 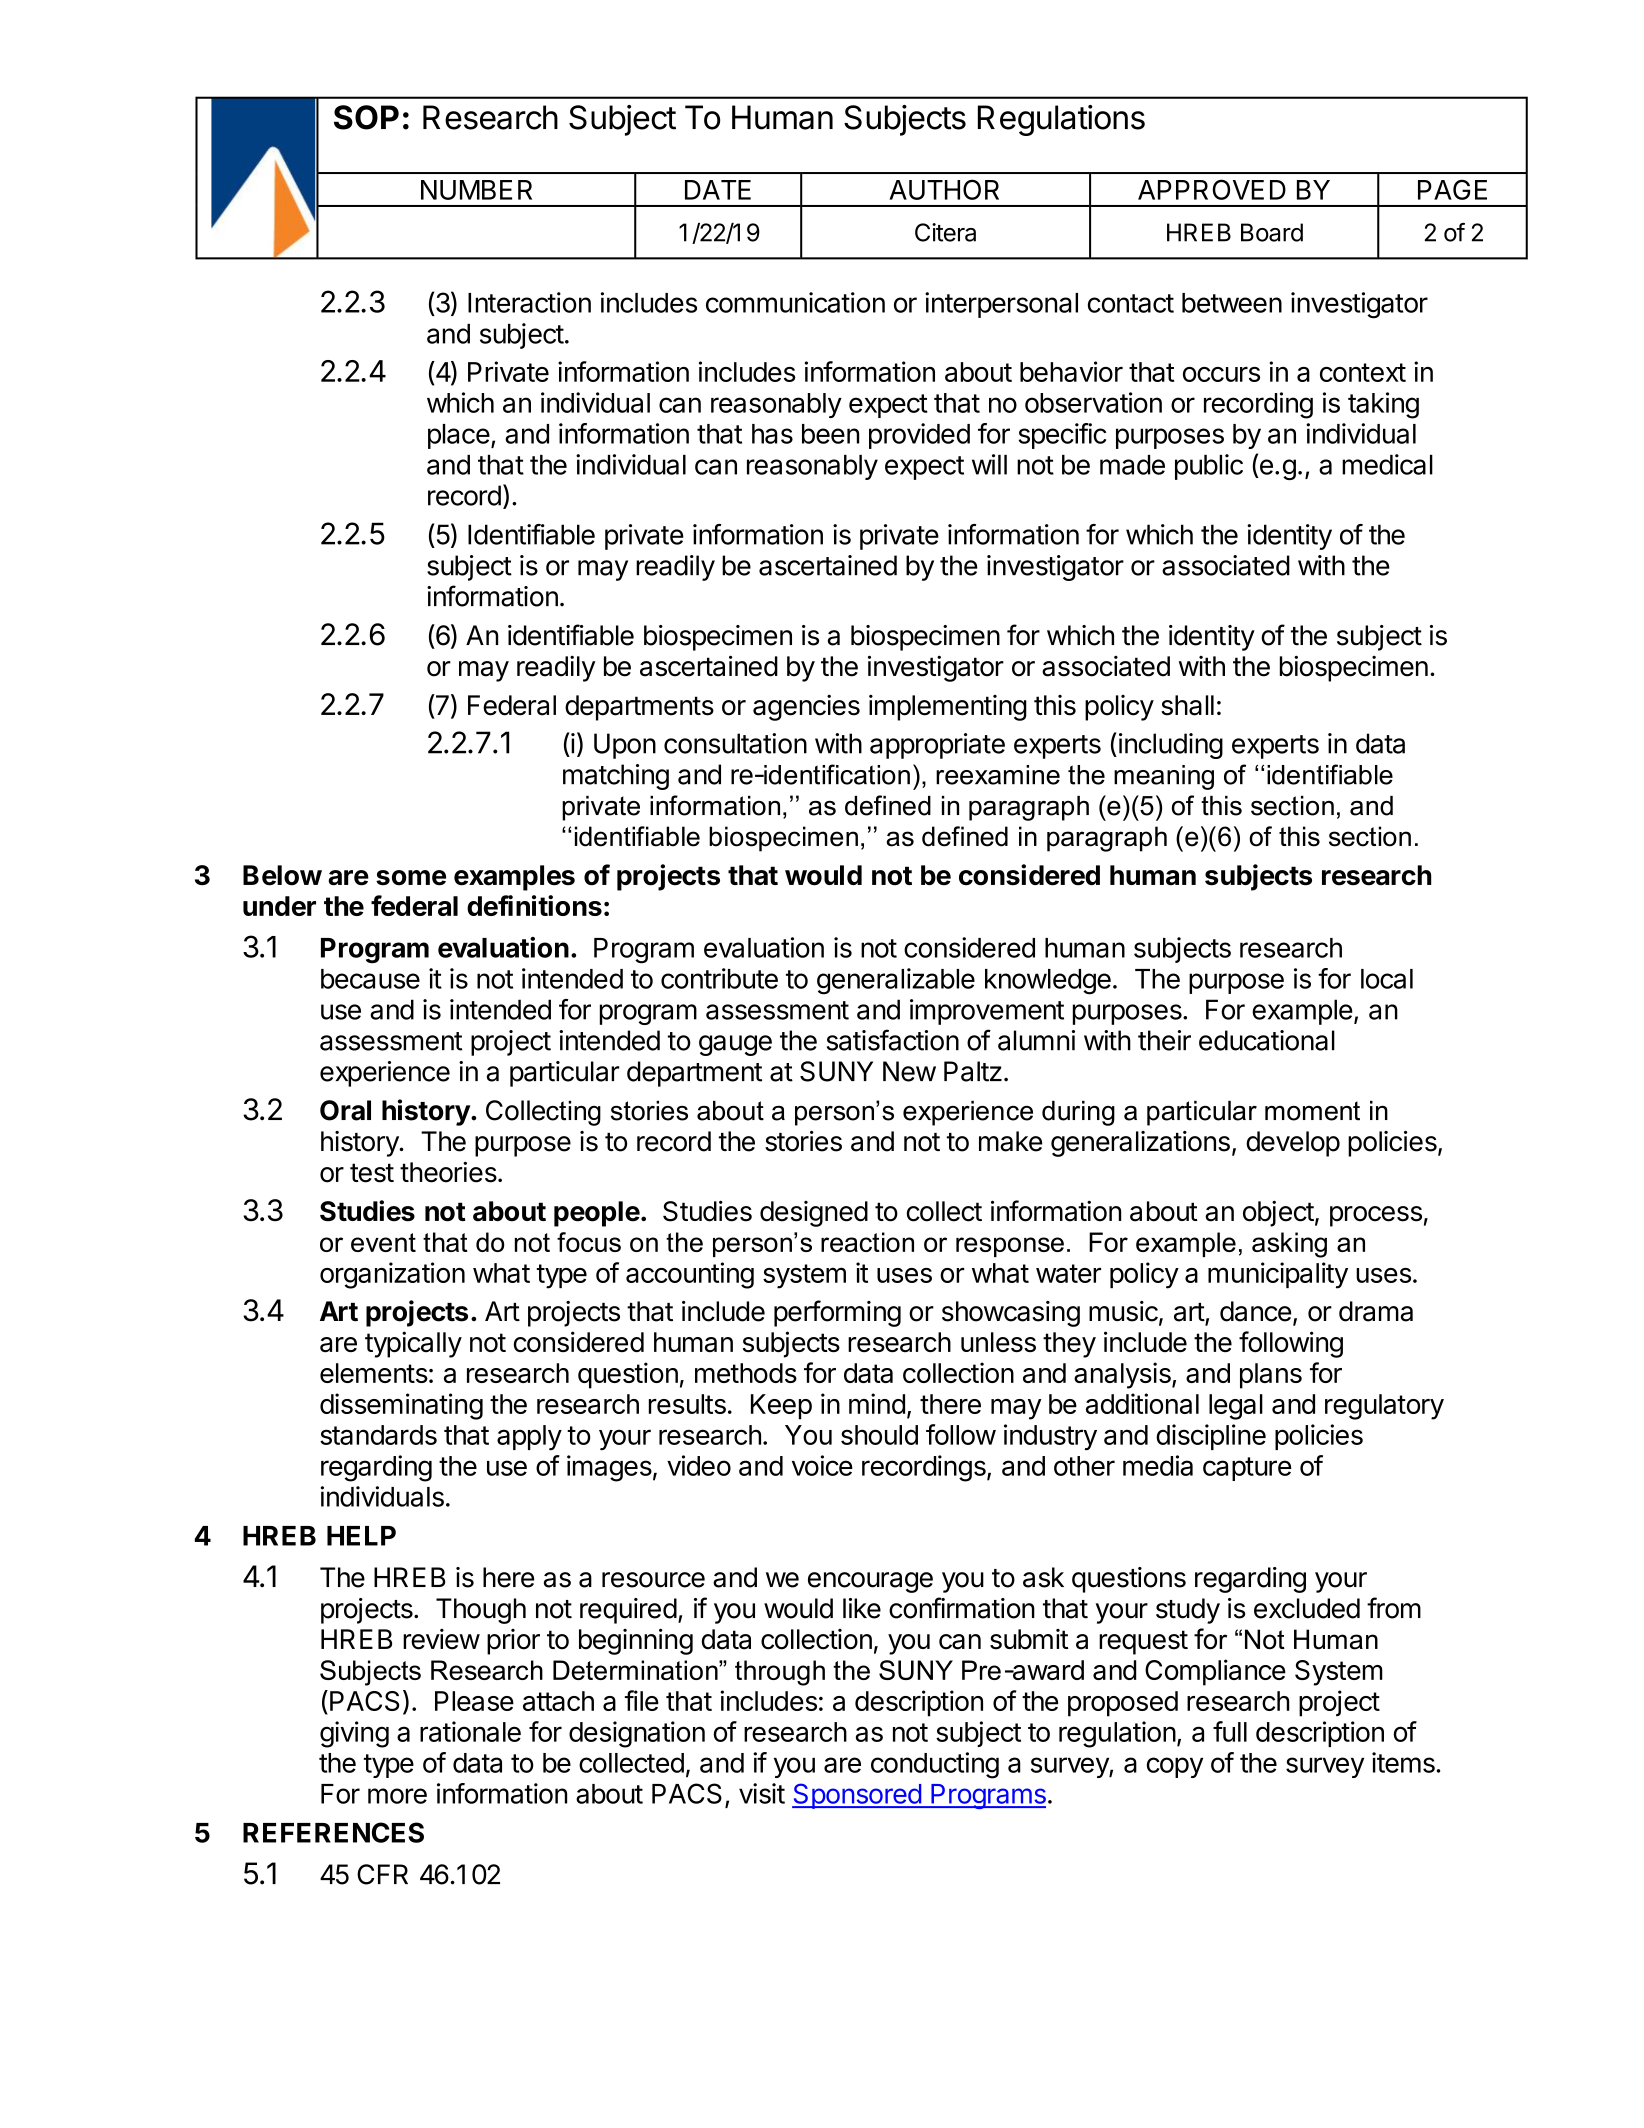 I want to click on municipality, so click(x=1278, y=1275).
